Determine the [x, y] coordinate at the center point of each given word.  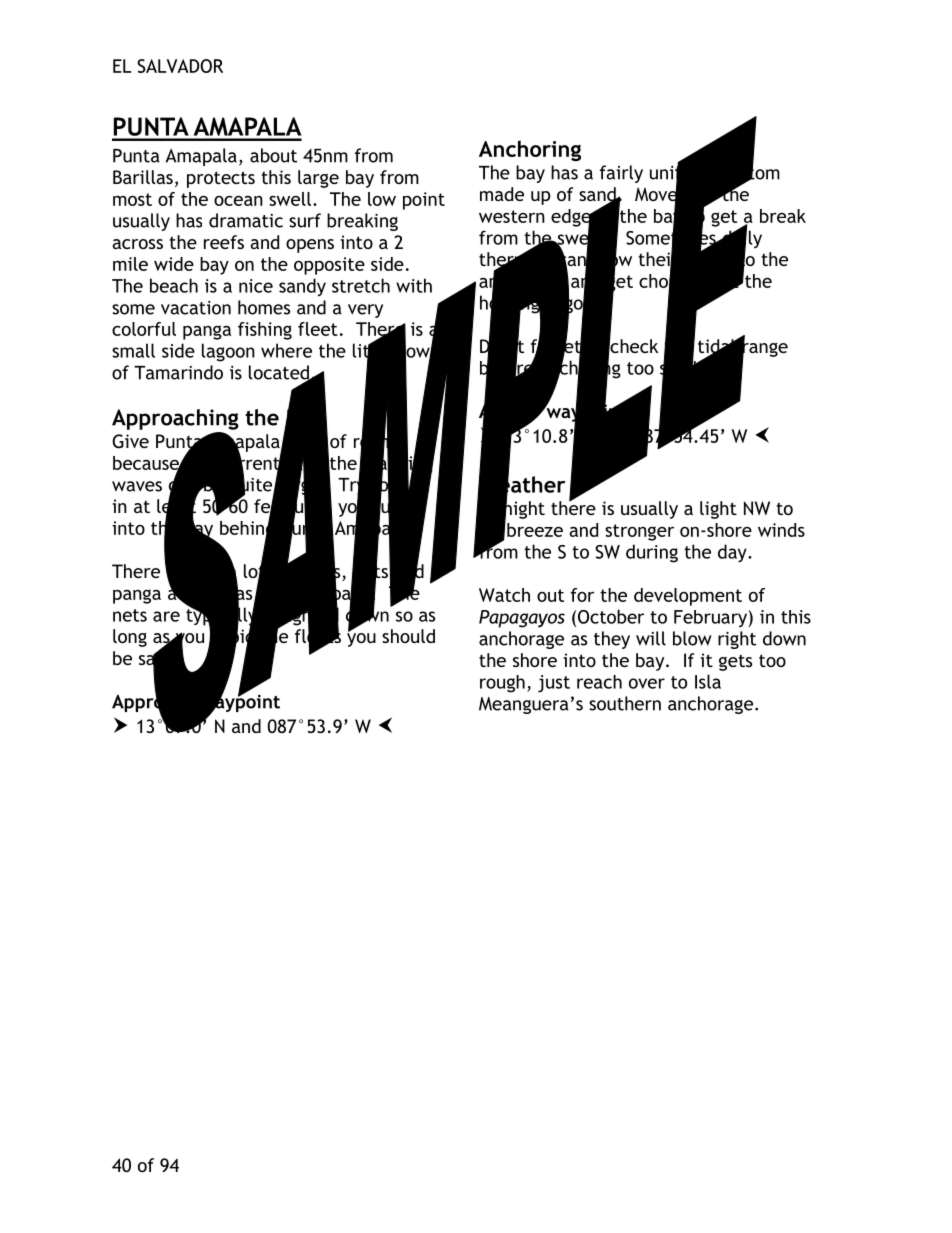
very [365, 311]
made [502, 194]
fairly [621, 174]
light [718, 510]
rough [502, 684]
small [133, 350]
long [130, 638]
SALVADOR [180, 66]
